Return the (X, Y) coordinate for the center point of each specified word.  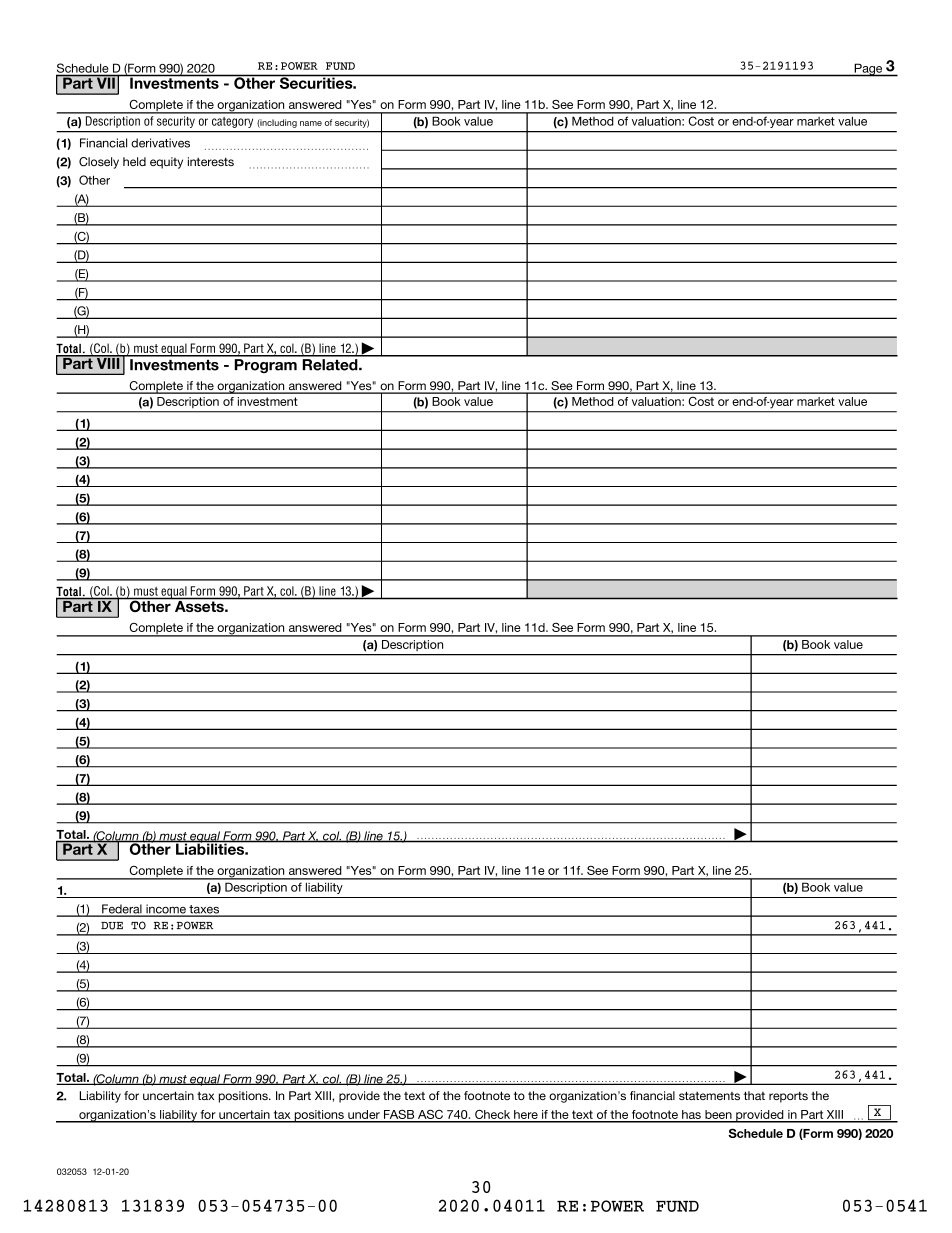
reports (788, 1097)
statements (709, 1095)
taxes (204, 910)
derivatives (160, 143)
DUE (112, 926)
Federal (122, 910)
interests (211, 161)
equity (166, 163)
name (311, 123)
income (166, 910)
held (134, 161)
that (754, 1095)
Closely (99, 163)
